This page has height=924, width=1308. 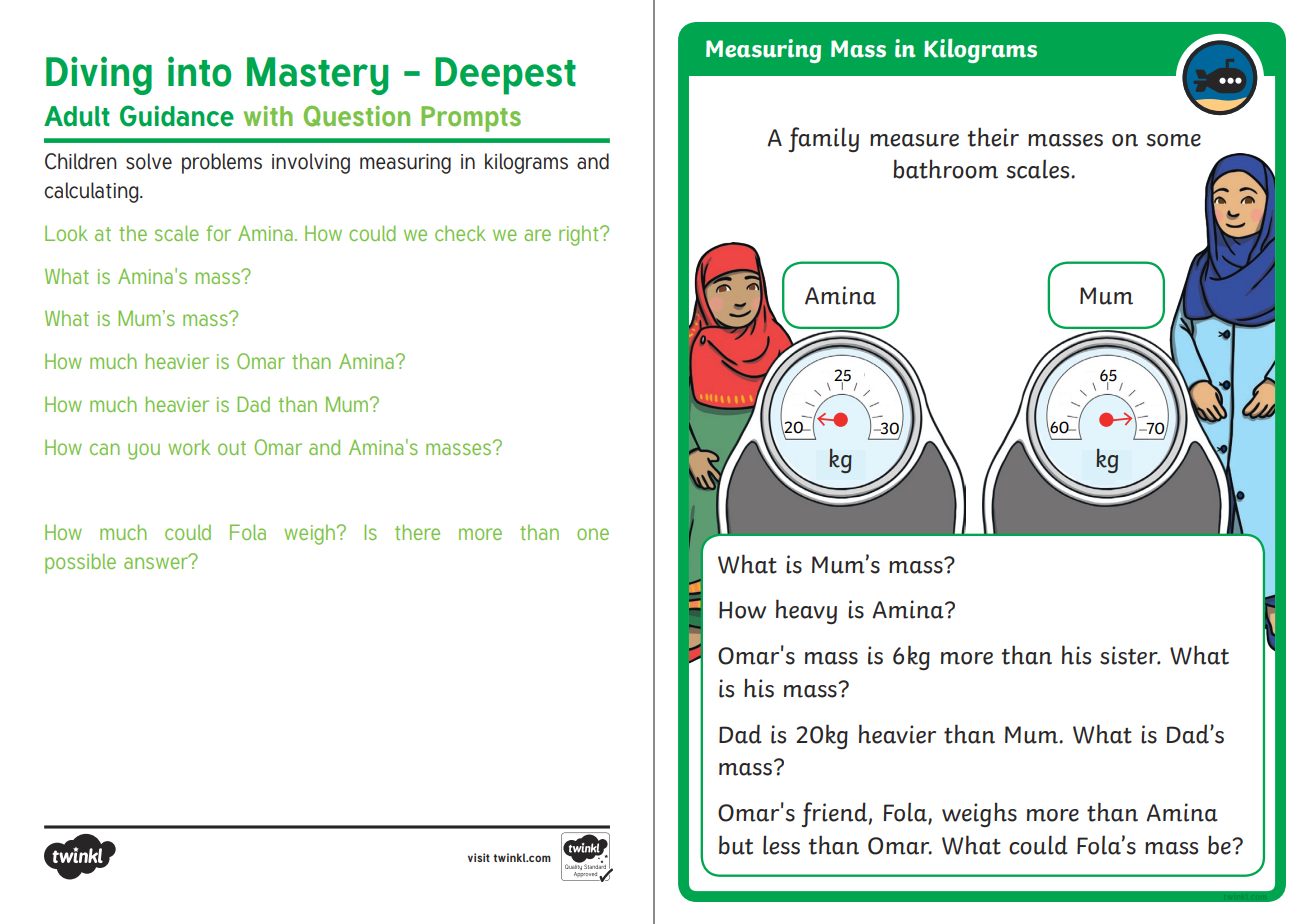 What do you see at coordinates (781, 845) in the page?
I see `less` at bounding box center [781, 845].
